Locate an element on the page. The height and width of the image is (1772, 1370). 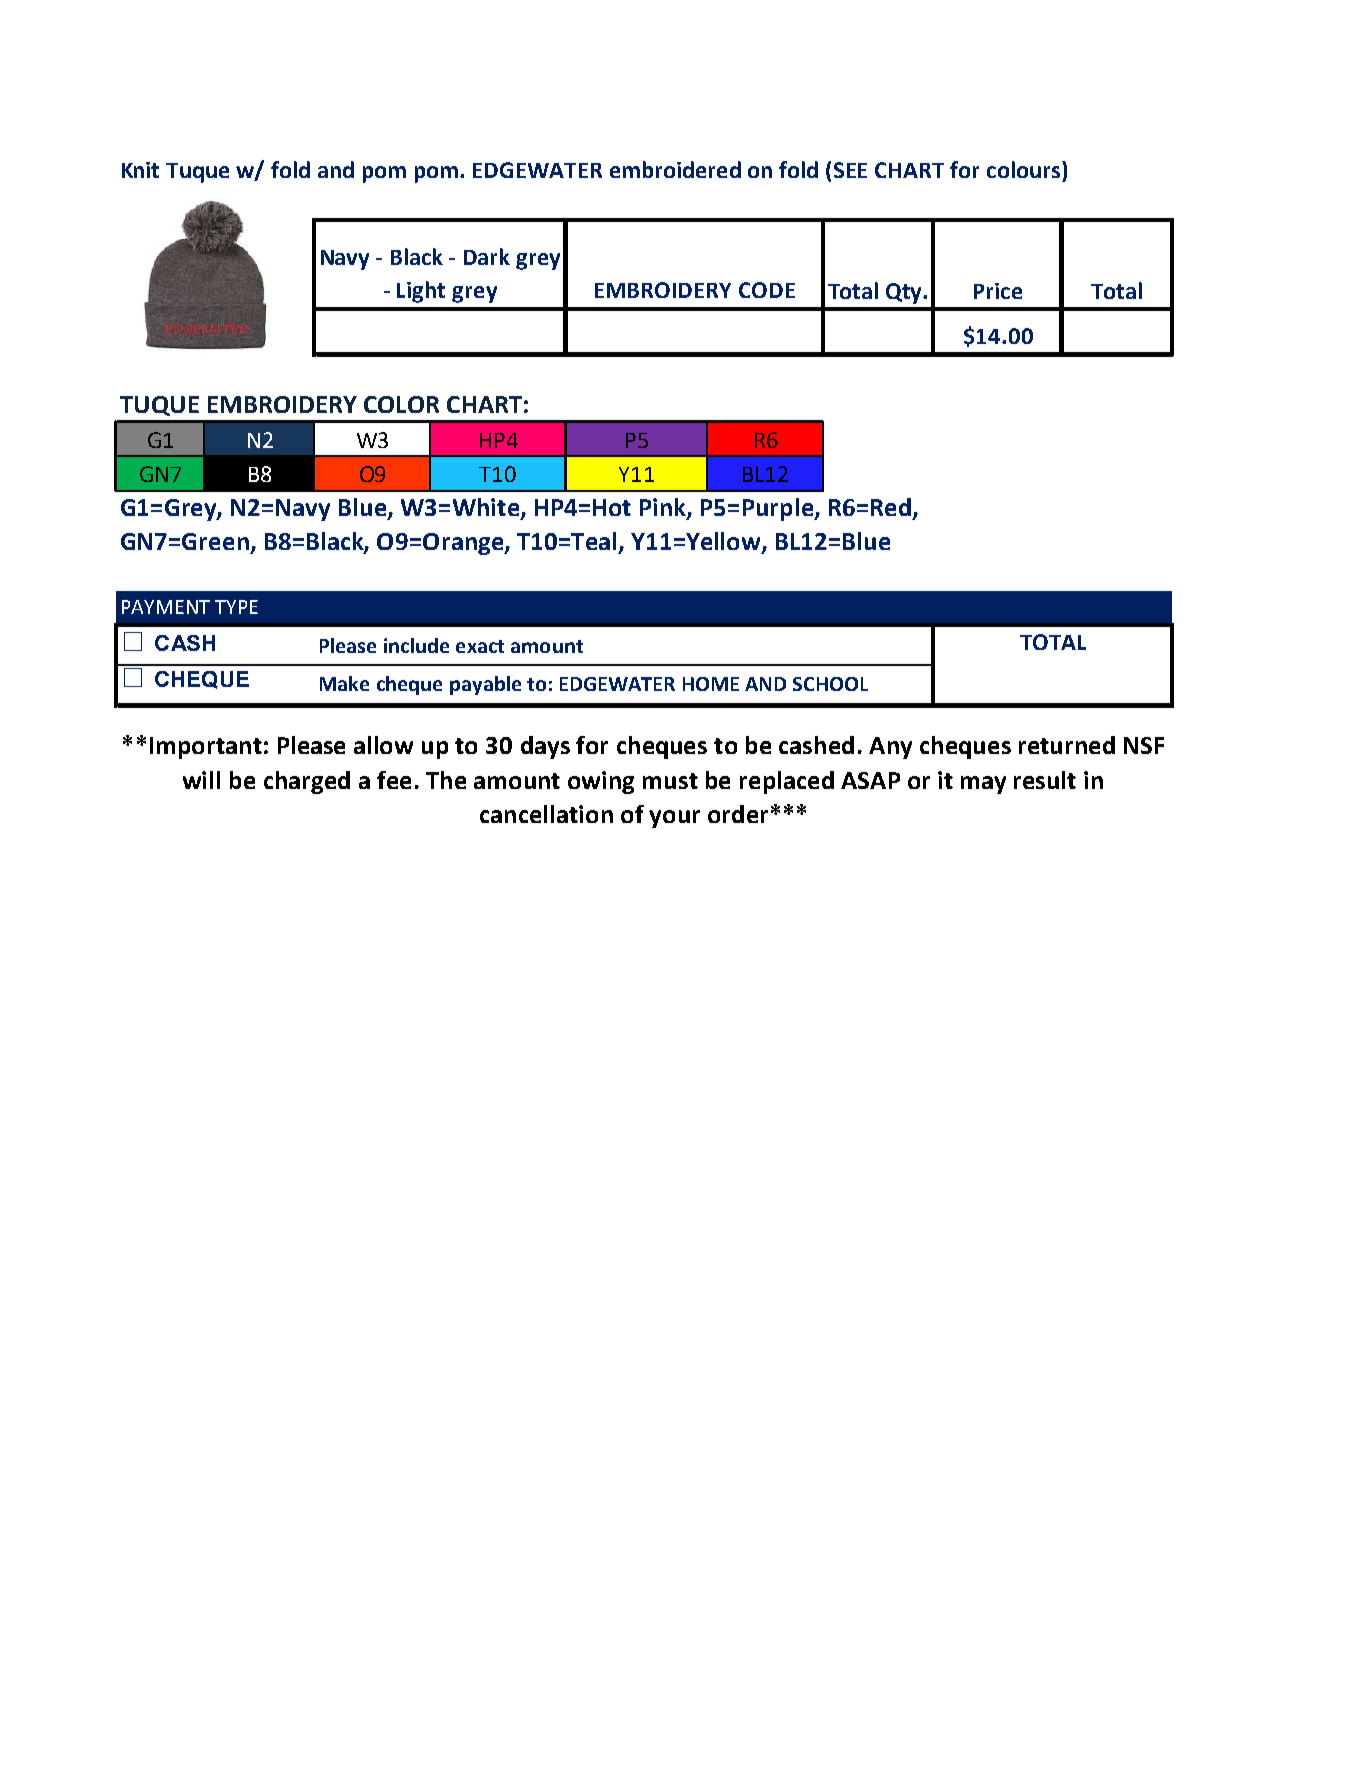
embroidered is located at coordinates (675, 169).
